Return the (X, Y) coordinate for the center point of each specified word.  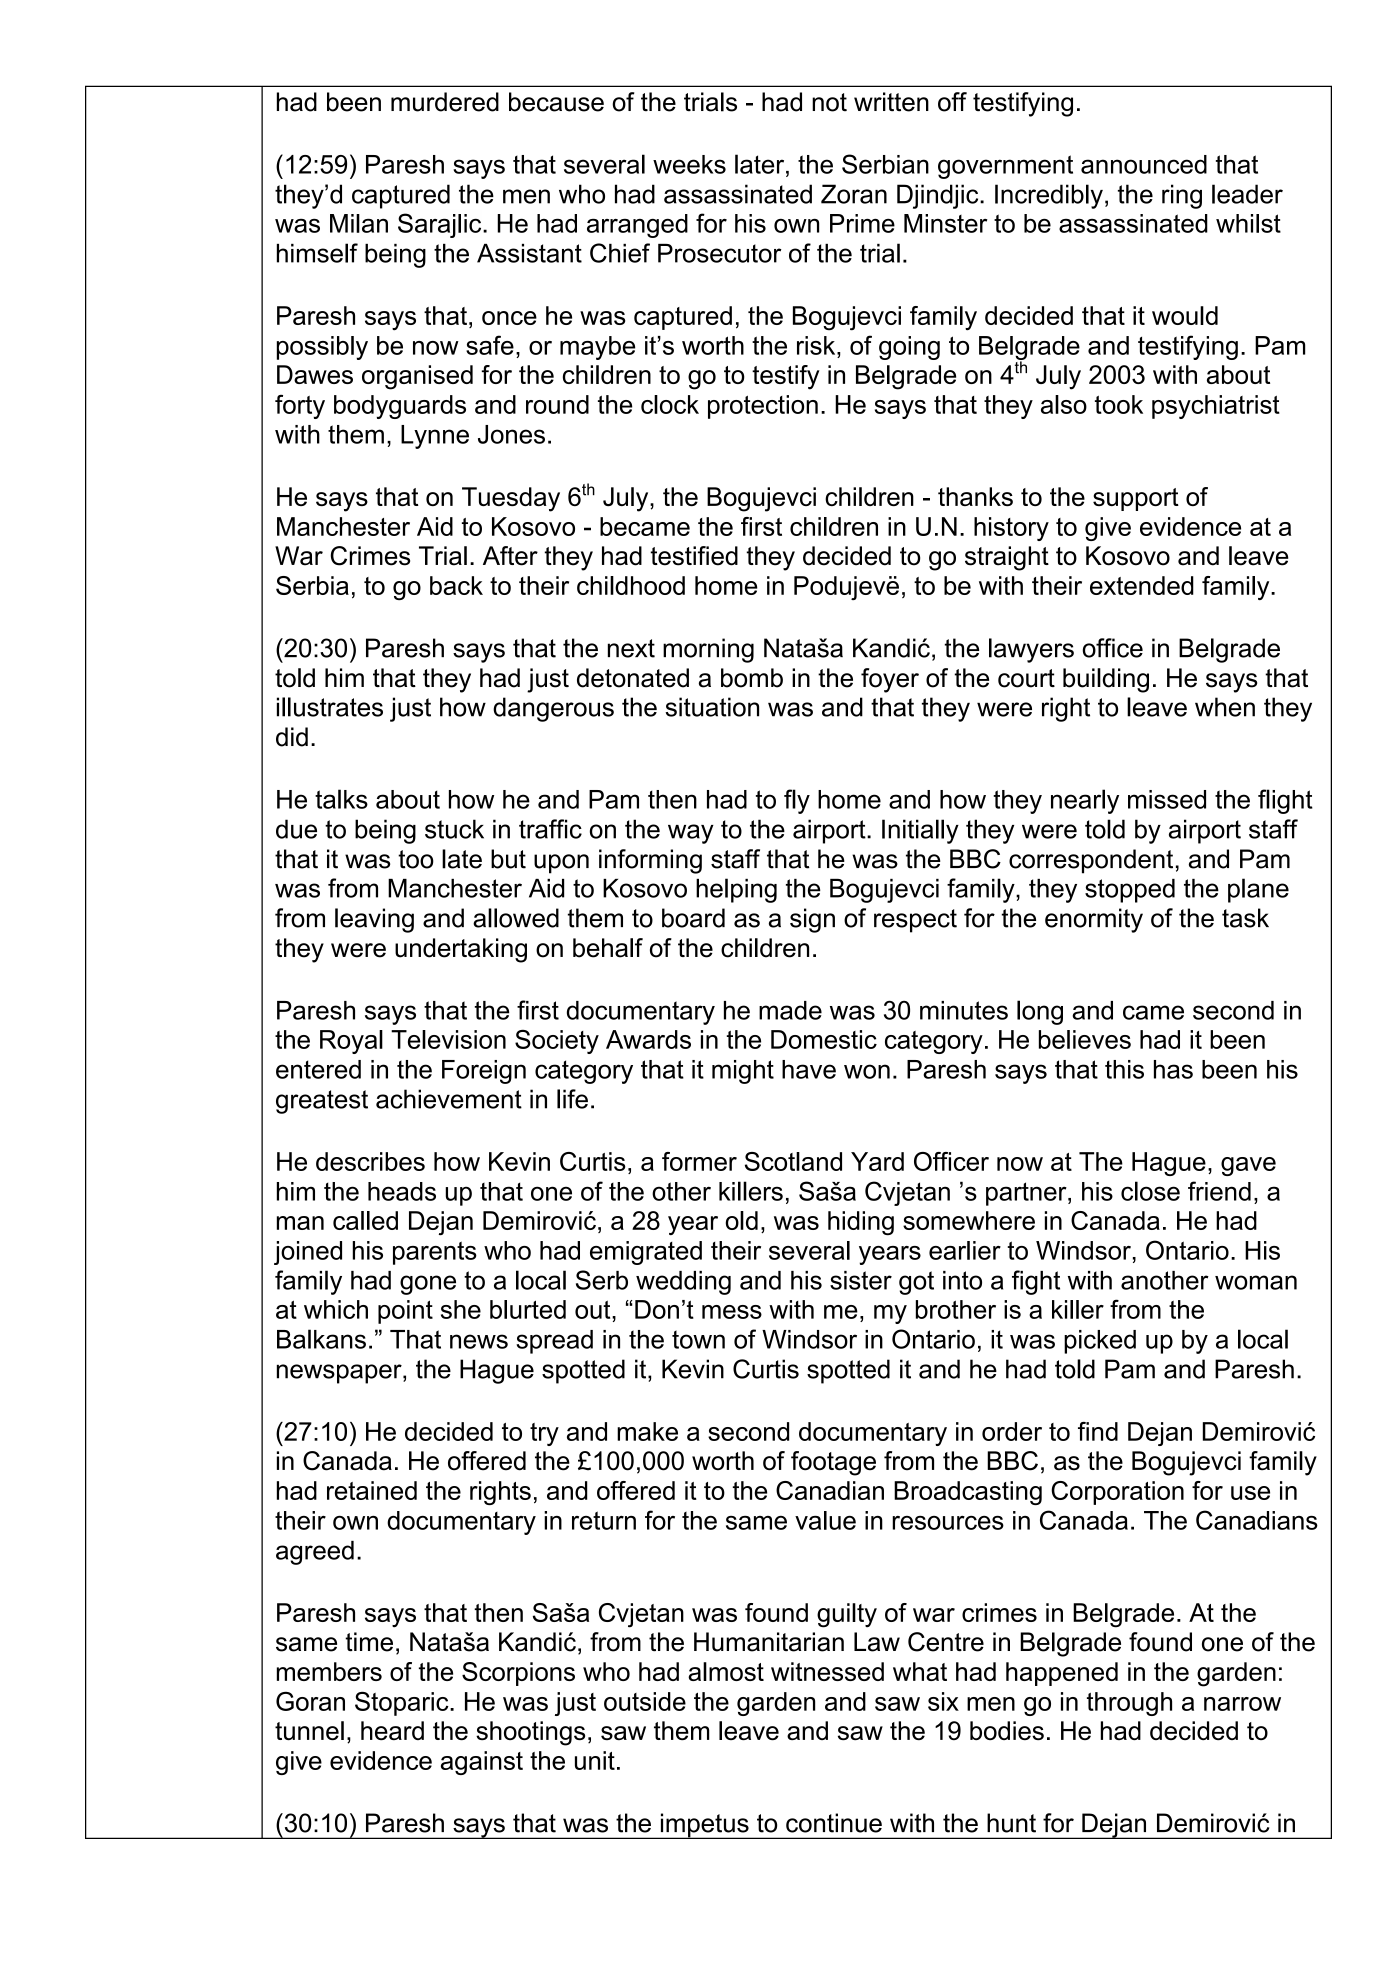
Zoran (854, 194)
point (405, 1312)
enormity (1094, 920)
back (456, 585)
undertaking (461, 950)
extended (1142, 585)
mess (732, 1312)
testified (694, 556)
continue (834, 1823)
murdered (445, 102)
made (790, 1010)
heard (392, 1730)
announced (1144, 164)
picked (1100, 1342)
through (1129, 1704)
